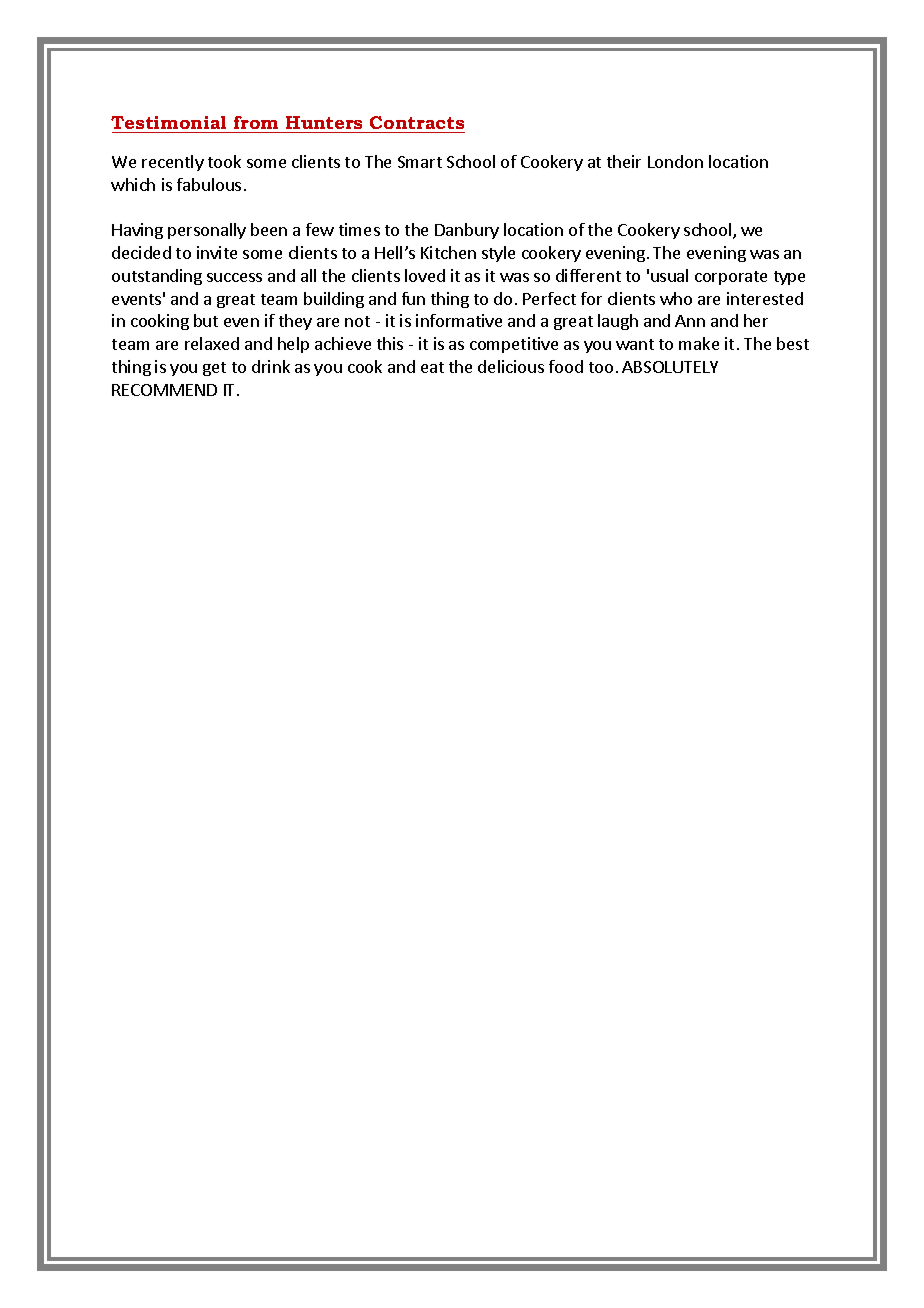  What do you see at coordinates (675, 161) in the screenshot?
I see `London` at bounding box center [675, 161].
